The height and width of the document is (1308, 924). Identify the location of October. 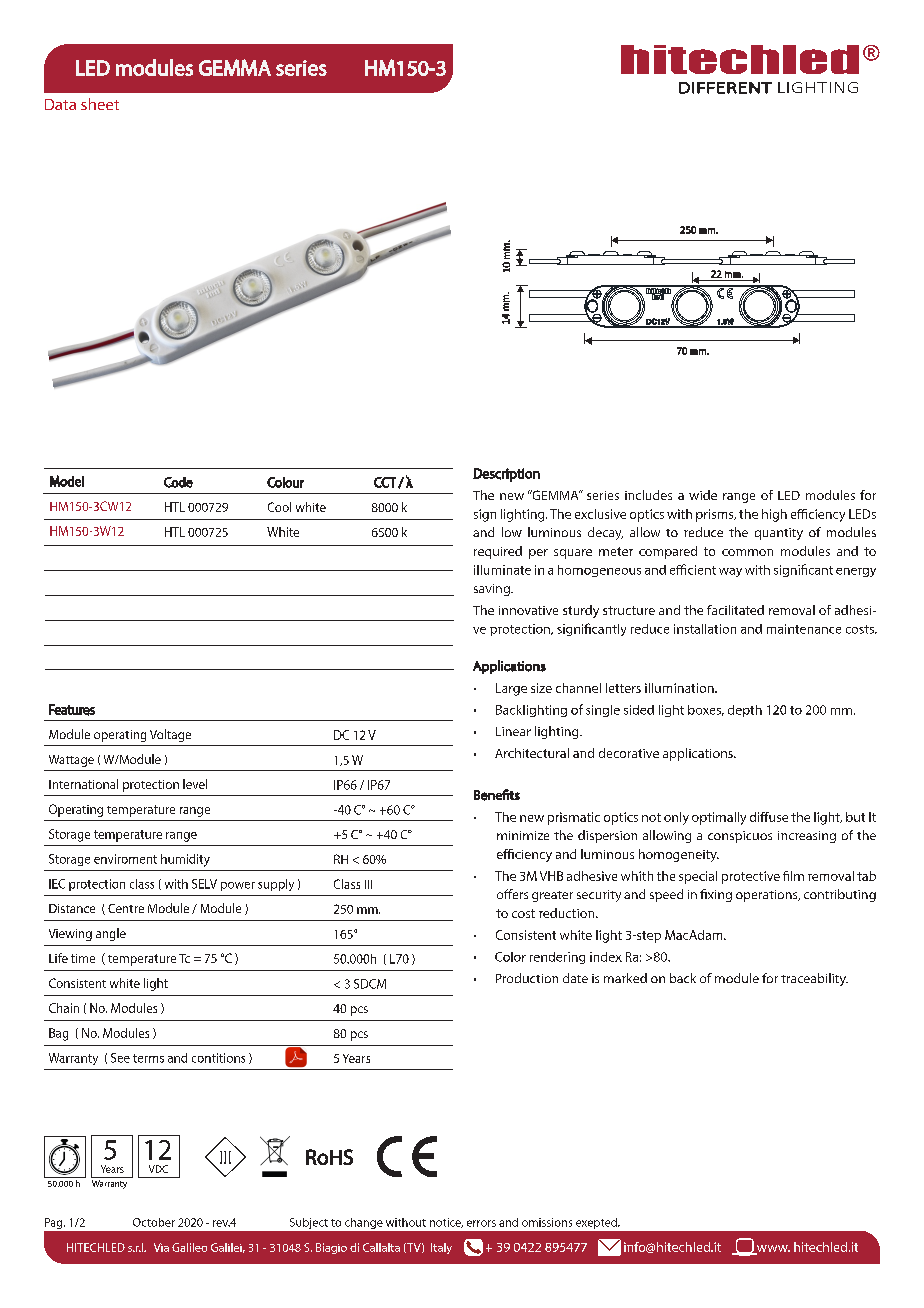
(154, 1222).
